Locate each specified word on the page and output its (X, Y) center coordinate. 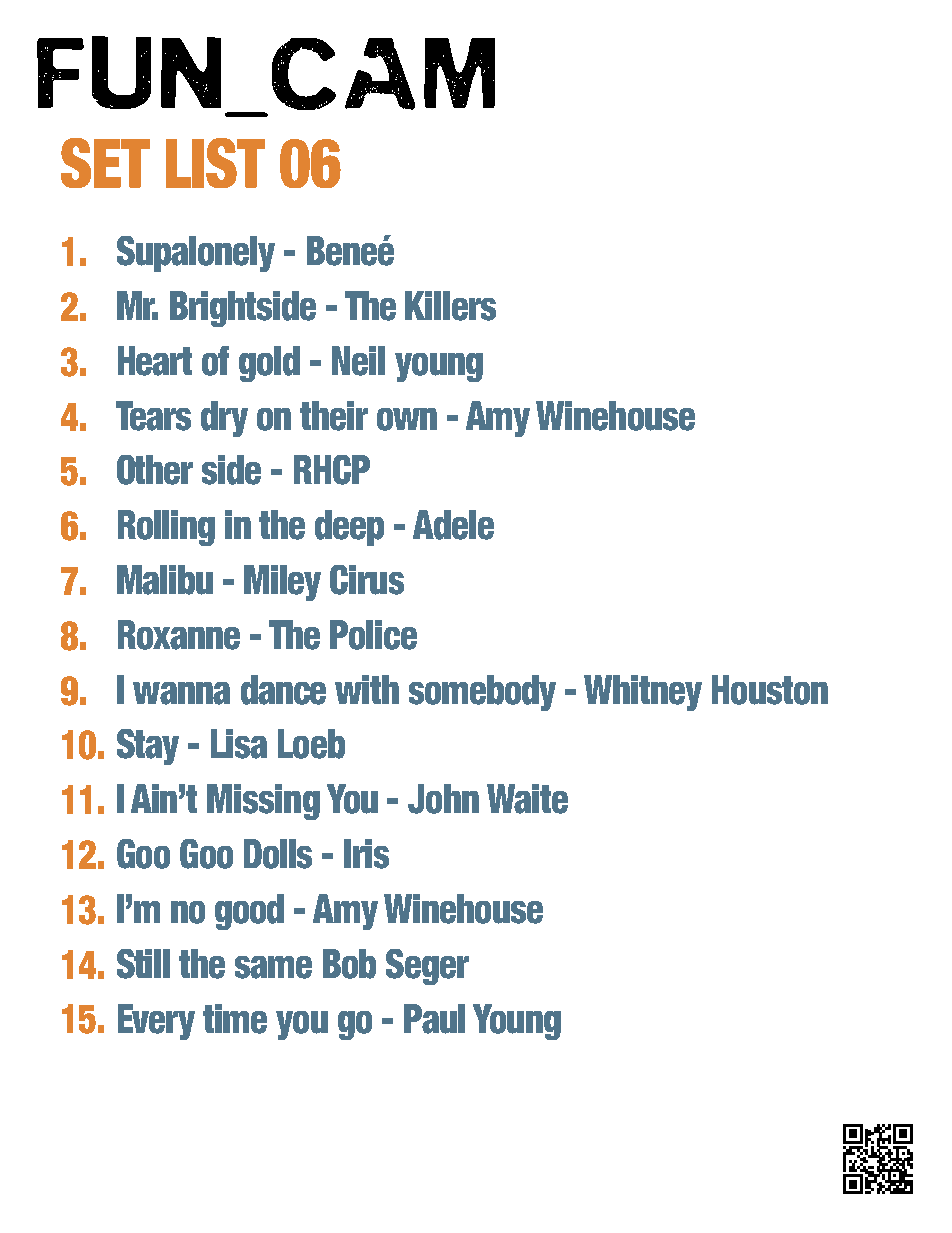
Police (373, 635)
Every (156, 1022)
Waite (527, 799)
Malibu (165, 580)
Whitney (643, 693)
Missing (263, 802)
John (443, 799)
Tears (153, 416)
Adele (453, 525)
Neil (358, 361)
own (407, 419)
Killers (450, 306)
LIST (215, 163)
